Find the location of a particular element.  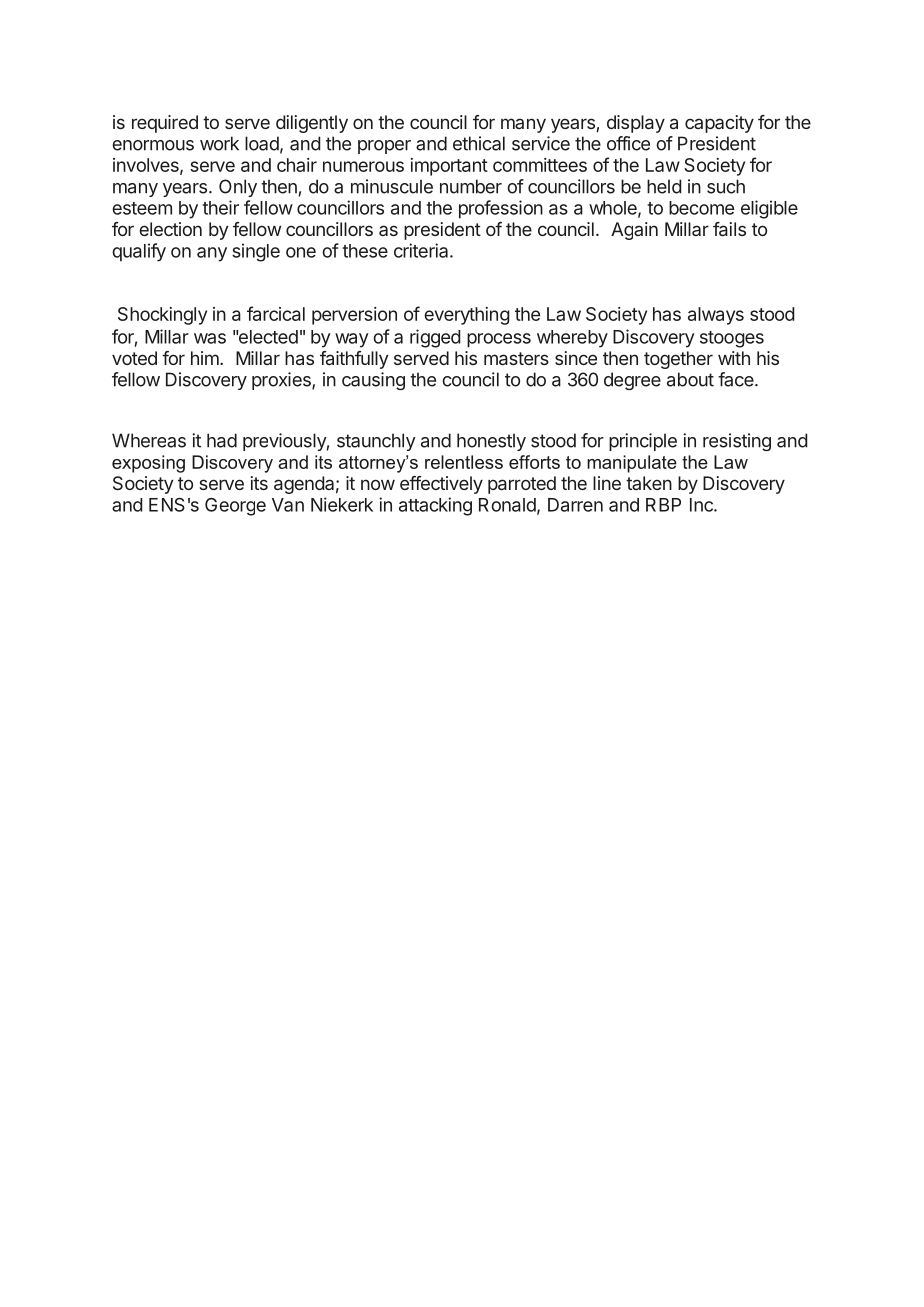

always is located at coordinates (716, 316).
